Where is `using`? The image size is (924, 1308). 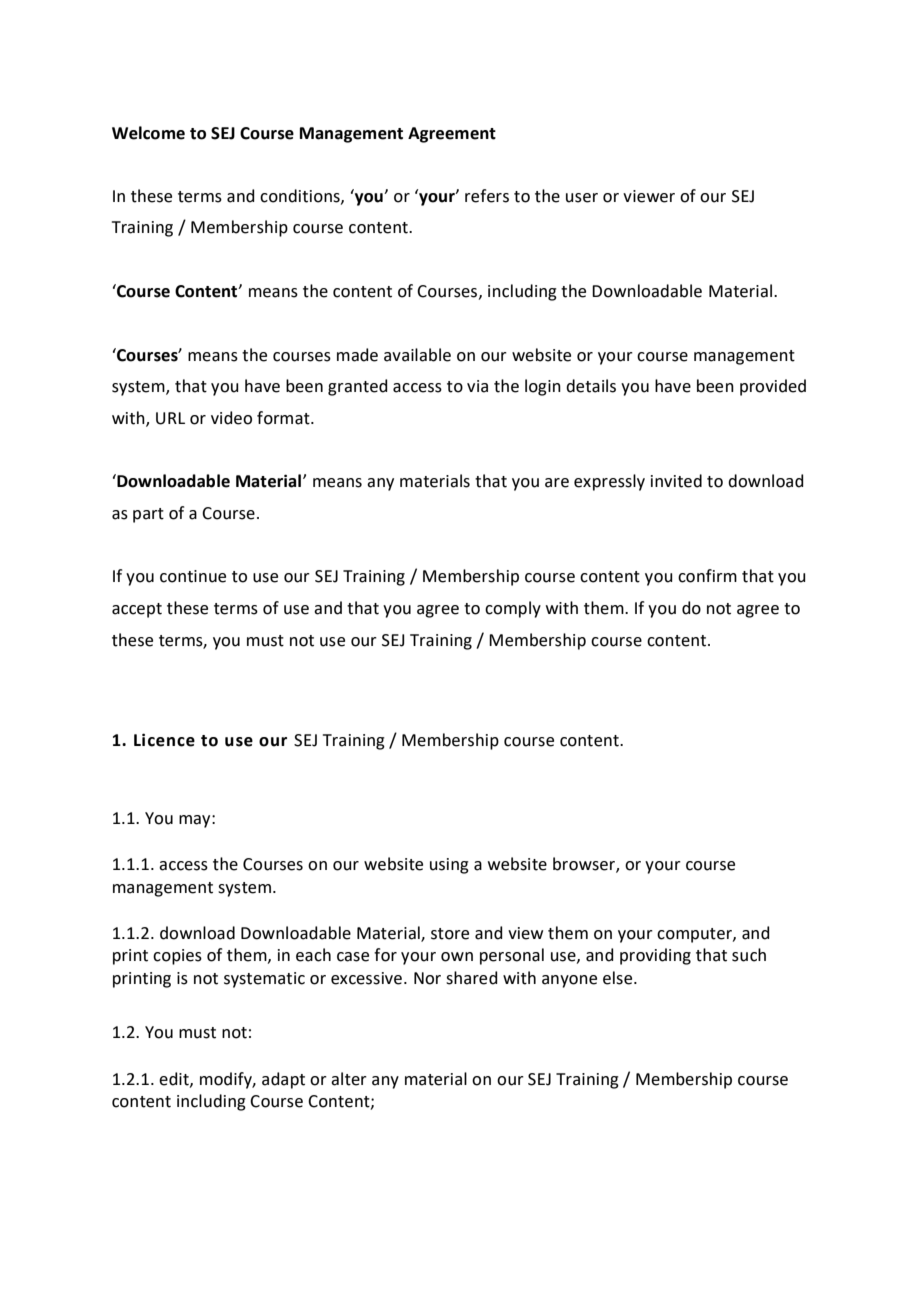 using is located at coordinates (449, 866).
